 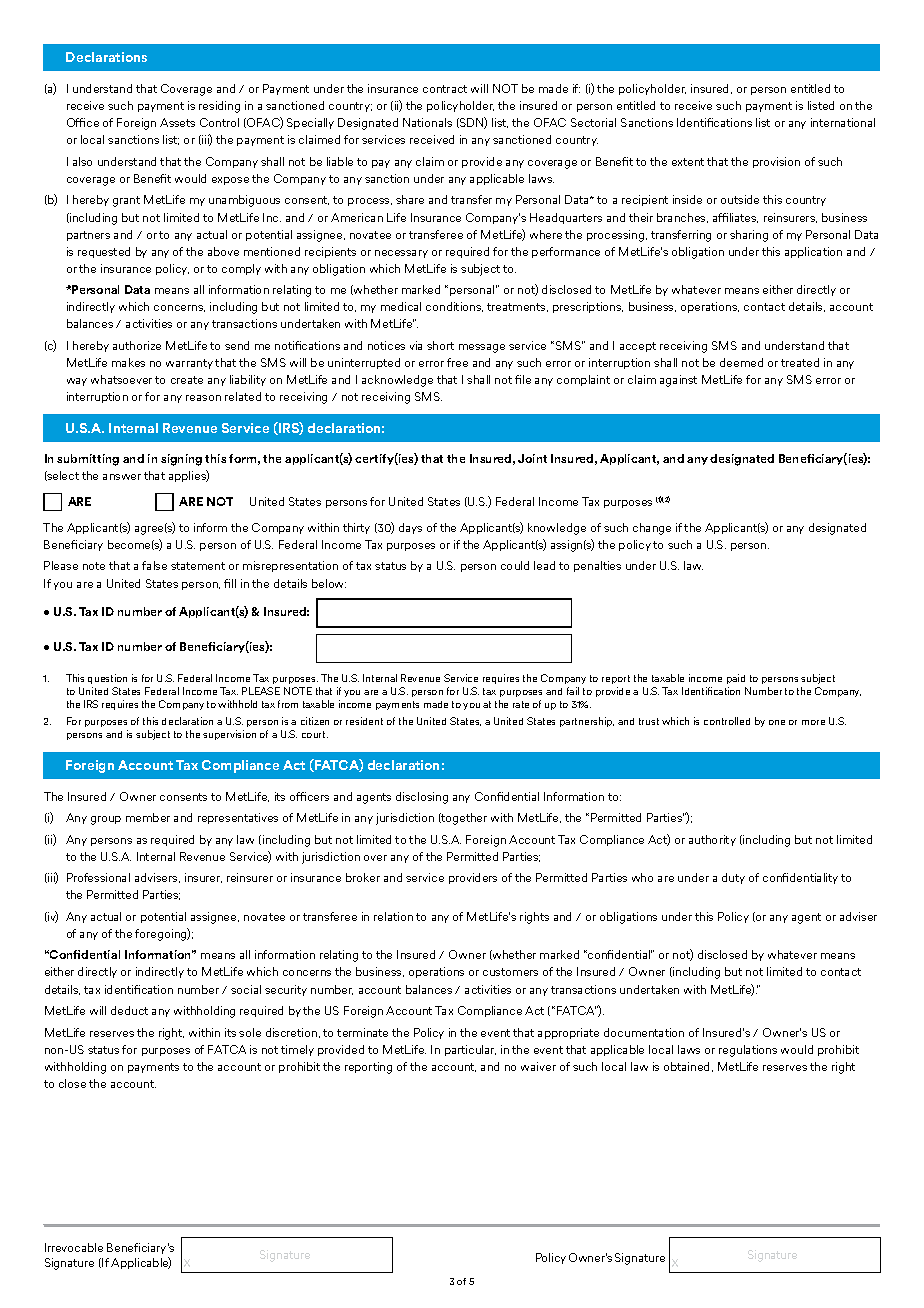 What do you see at coordinates (107, 679) in the image?
I see `question` at bounding box center [107, 679].
